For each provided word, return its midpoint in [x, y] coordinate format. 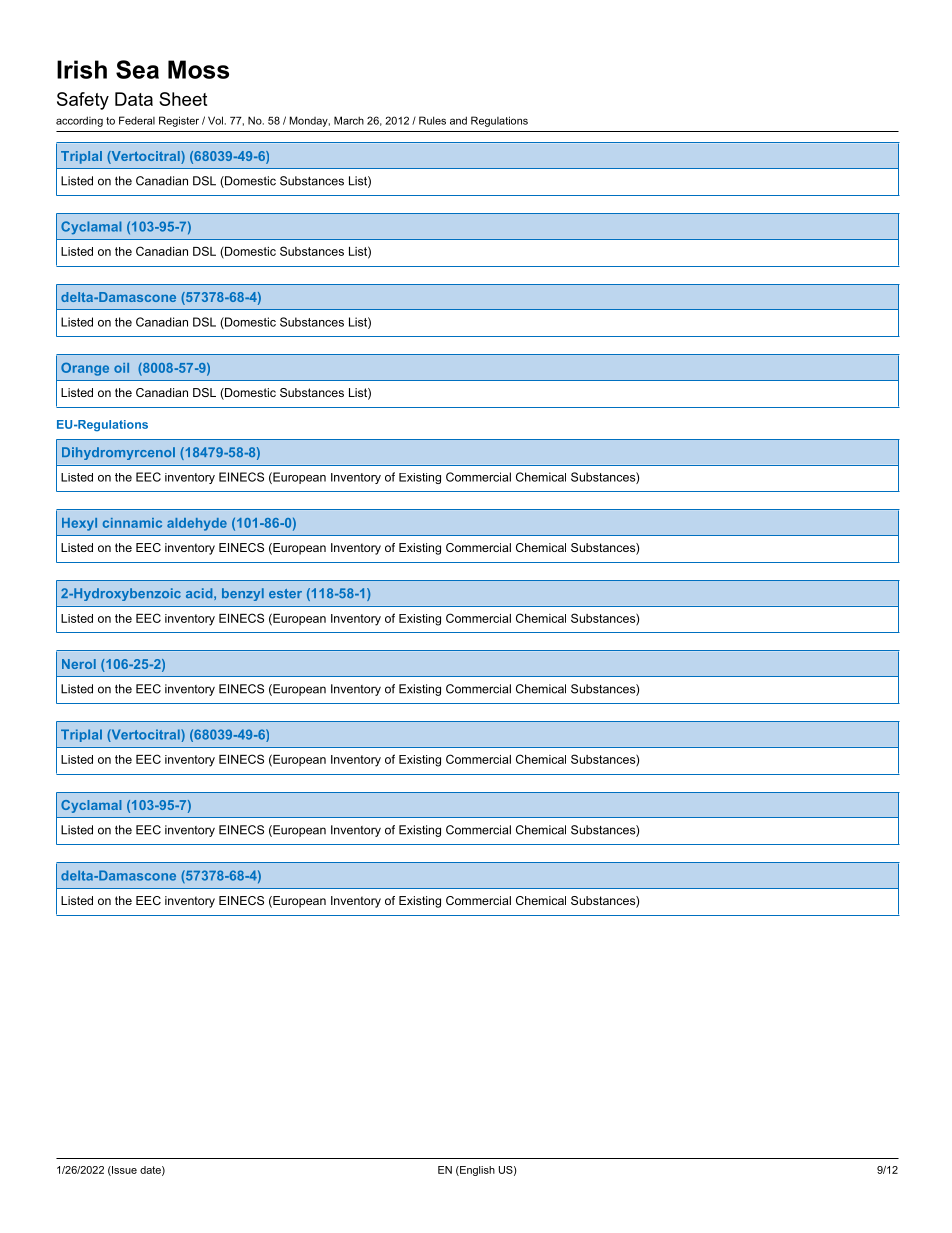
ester [285, 593]
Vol [215, 120]
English [476, 1171]
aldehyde [197, 524]
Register [179, 121]
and [458, 120]
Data [134, 99]
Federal [137, 120]
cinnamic [132, 523]
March [349, 120]
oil [121, 368]
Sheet [183, 99]
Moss [198, 69]
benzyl [243, 594]
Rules [432, 120]
